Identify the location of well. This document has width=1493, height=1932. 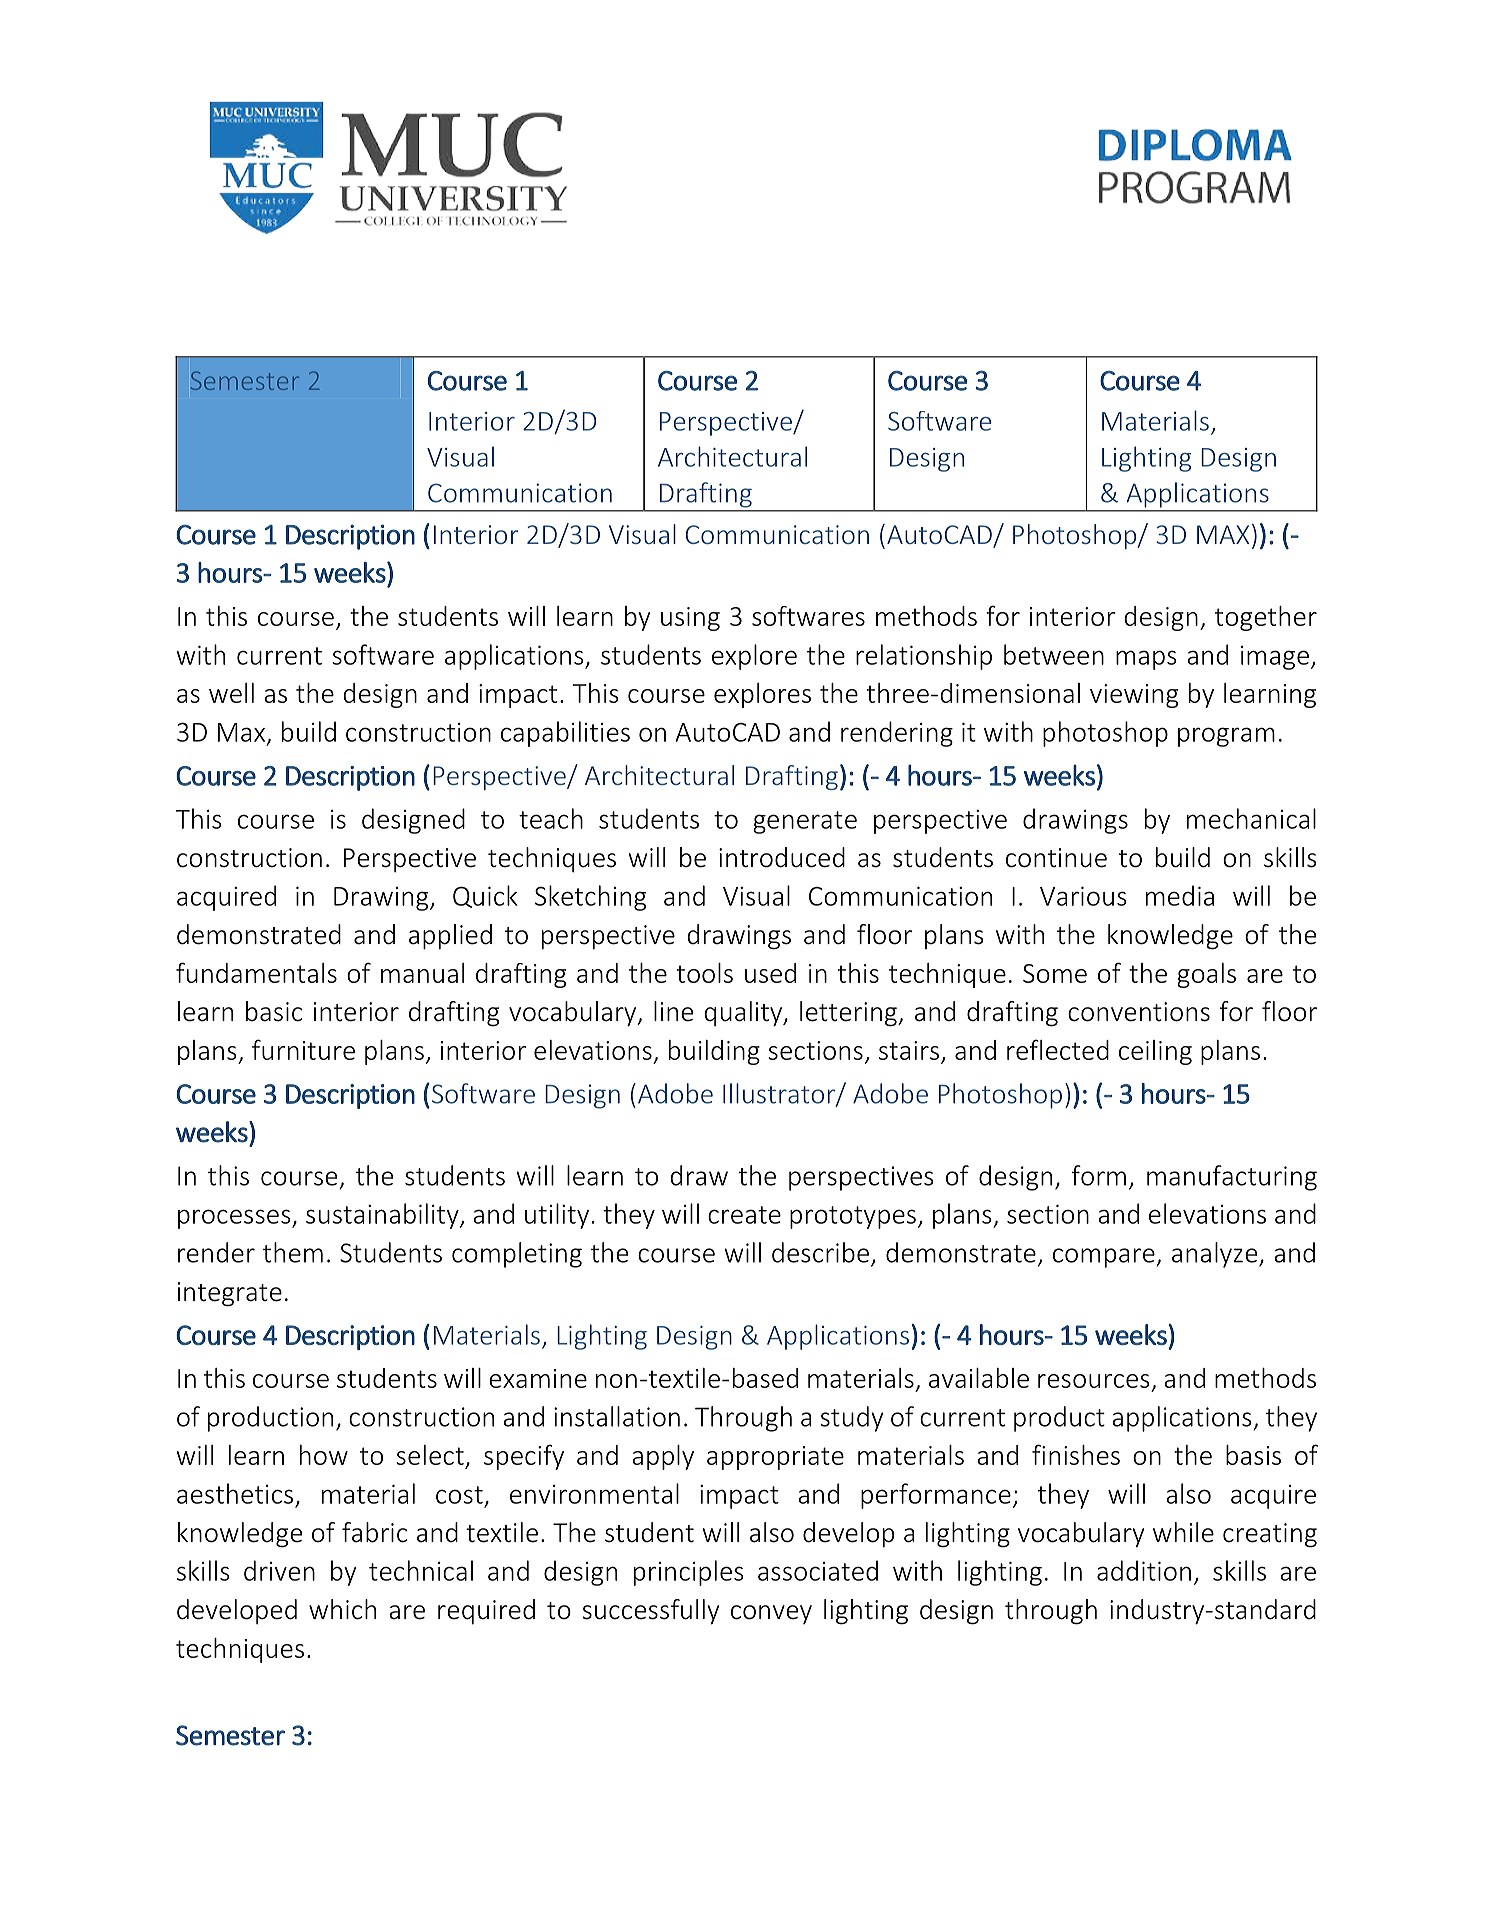
(231, 693).
